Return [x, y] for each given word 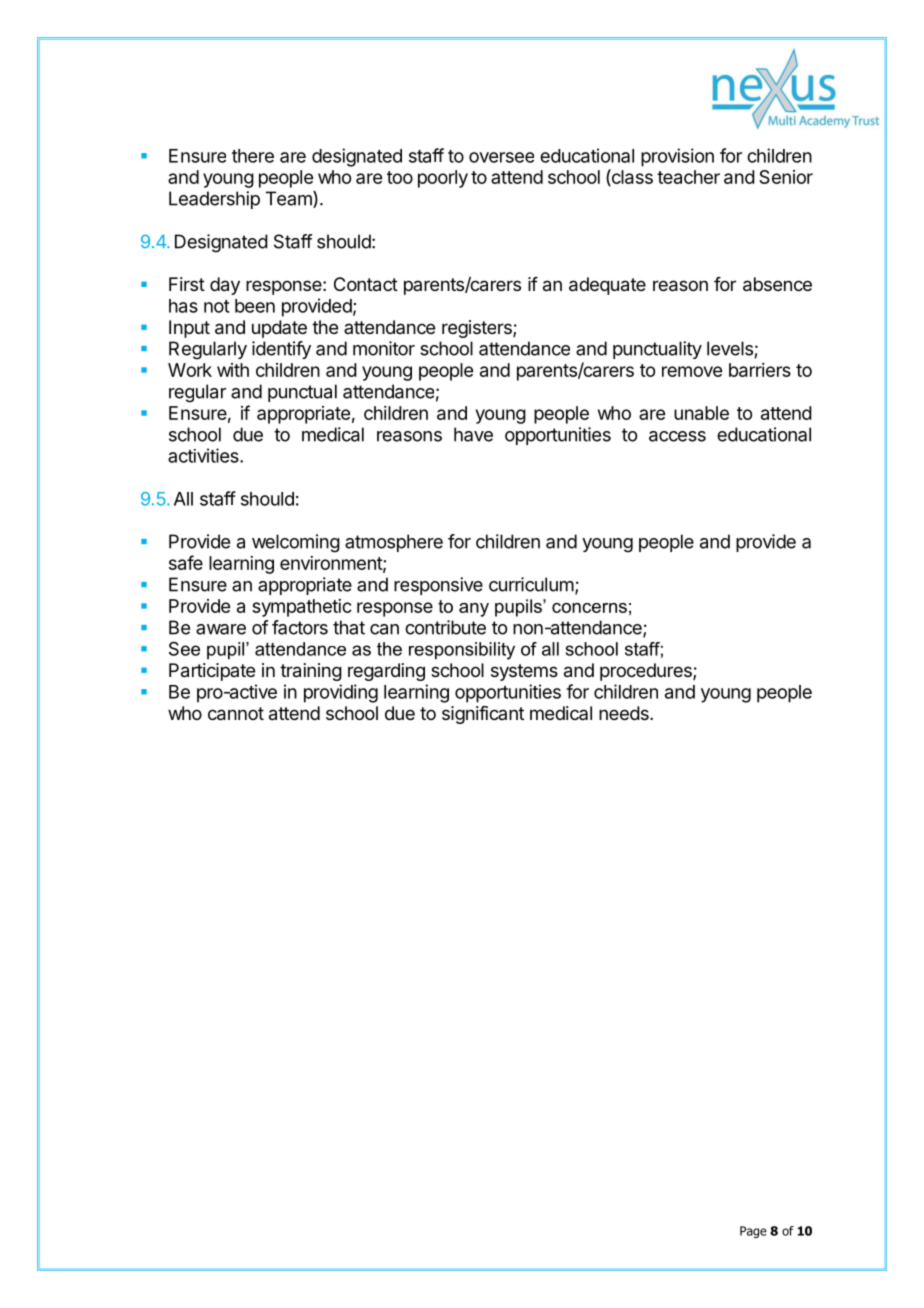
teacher [688, 177]
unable [701, 413]
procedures [647, 672]
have [473, 434]
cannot [236, 714]
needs [625, 713]
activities [204, 455]
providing [341, 693]
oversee [501, 157]
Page [753, 1232]
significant [483, 715]
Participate [212, 672]
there [253, 156]
